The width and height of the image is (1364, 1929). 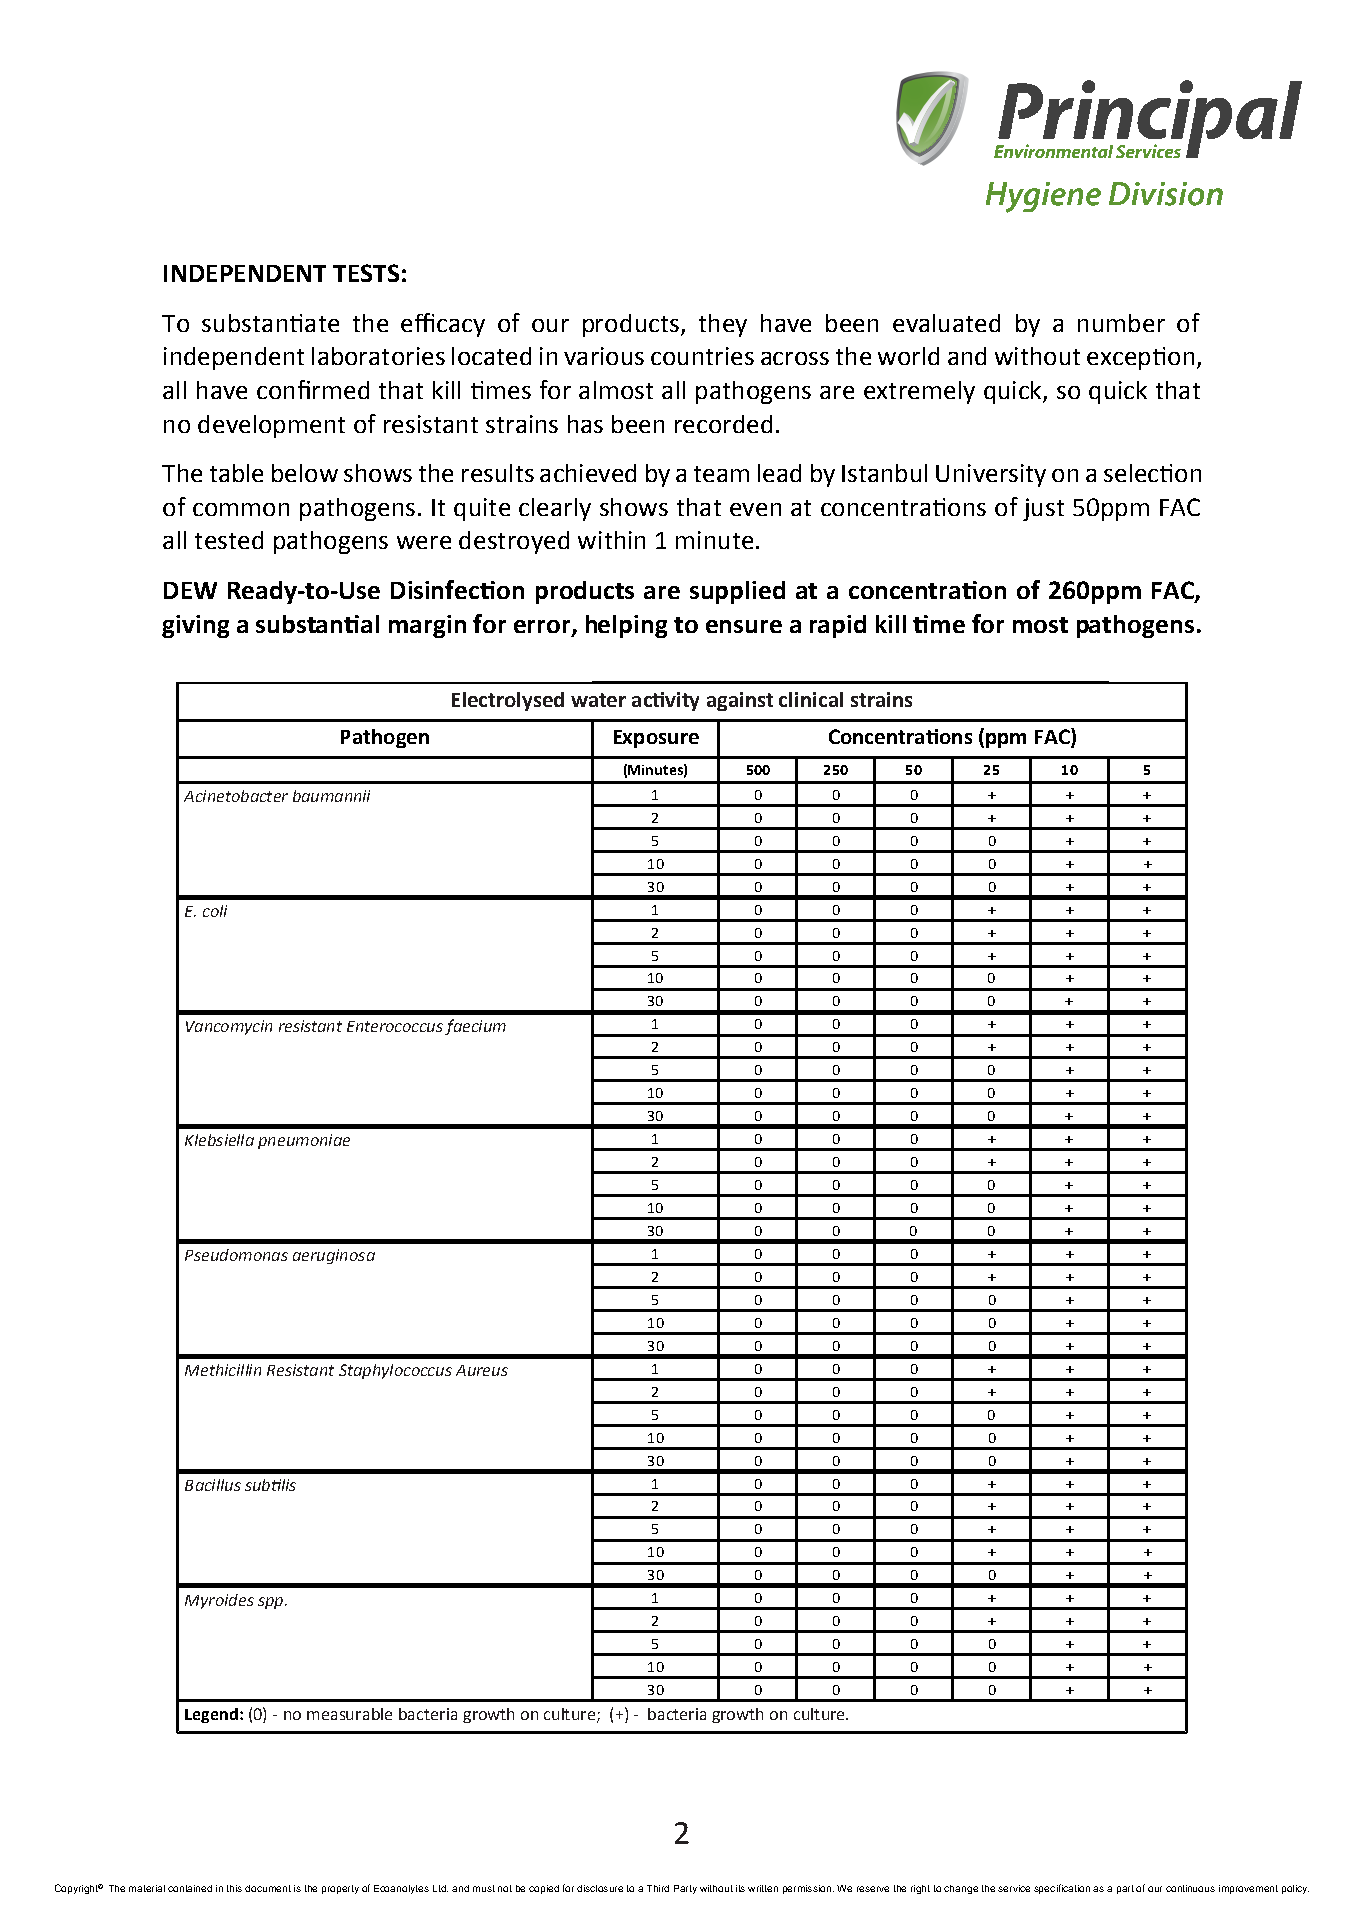 What do you see at coordinates (304, 1141) in the image?
I see `pneumoniae` at bounding box center [304, 1141].
